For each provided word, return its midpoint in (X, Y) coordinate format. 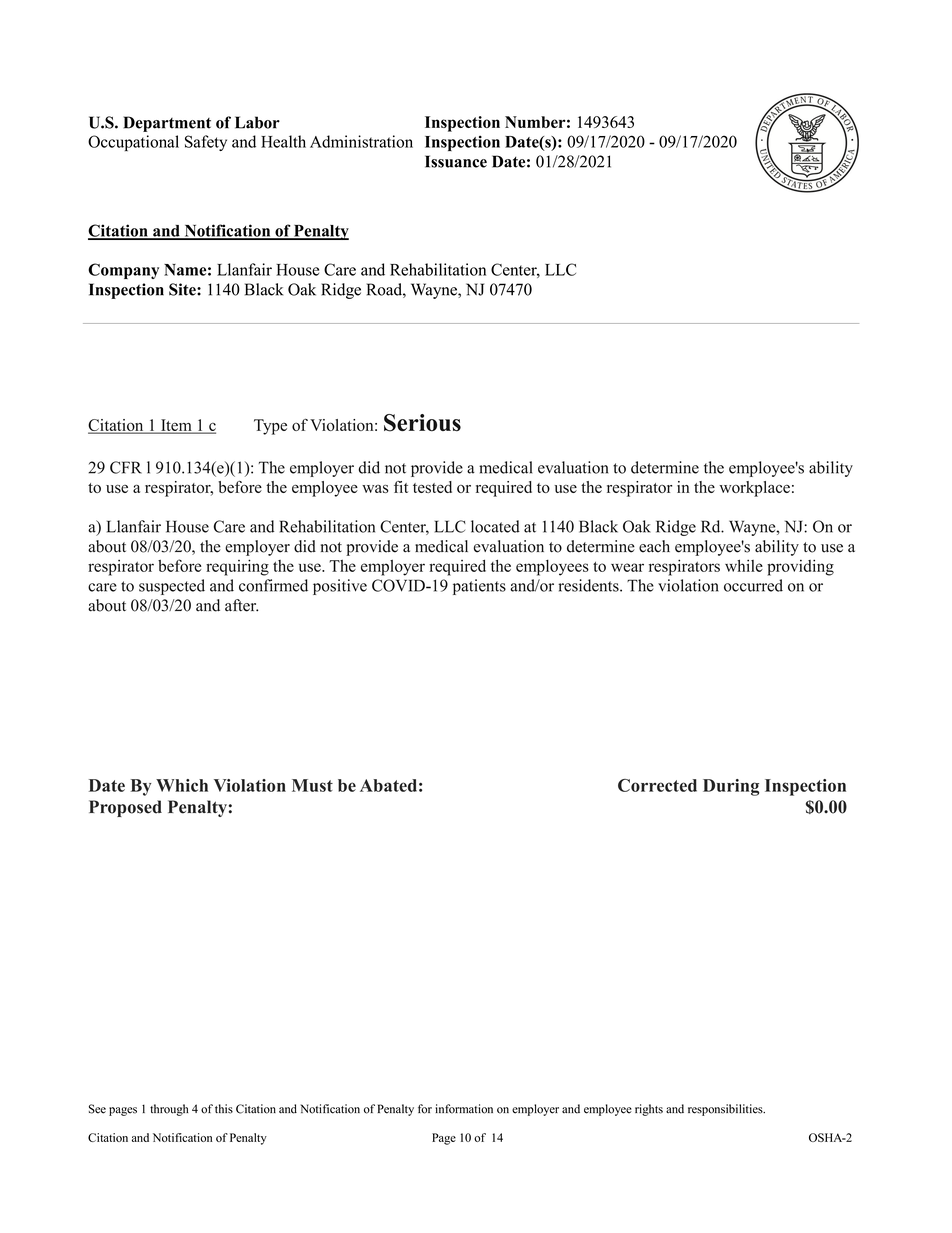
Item (176, 426)
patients (479, 587)
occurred (753, 585)
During (731, 787)
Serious (422, 423)
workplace (754, 489)
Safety (206, 143)
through (169, 1110)
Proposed (125, 808)
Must (312, 785)
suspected (172, 587)
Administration (361, 141)
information (464, 1109)
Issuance (456, 161)
